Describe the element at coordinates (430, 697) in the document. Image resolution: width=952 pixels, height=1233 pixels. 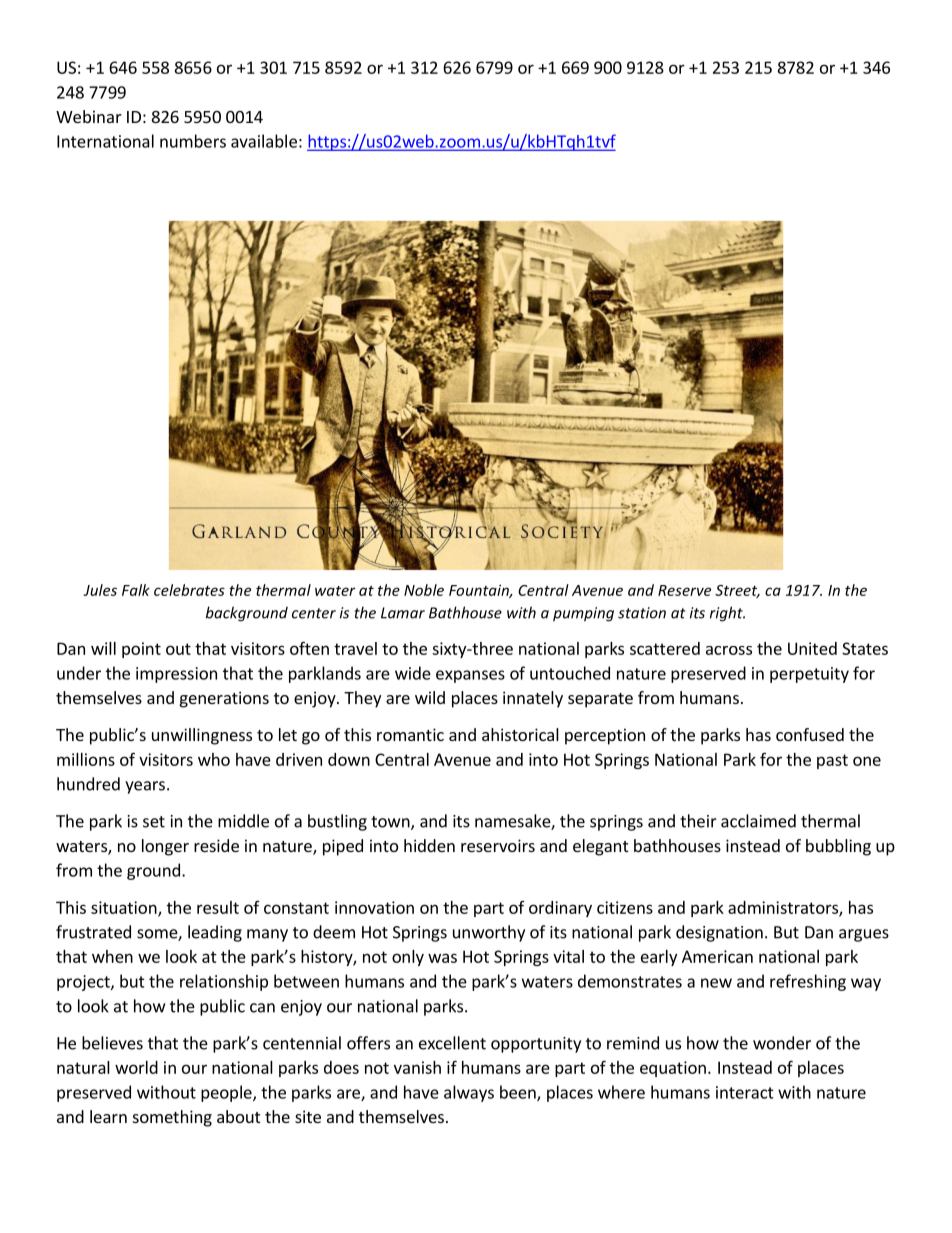
I see `wild` at that location.
